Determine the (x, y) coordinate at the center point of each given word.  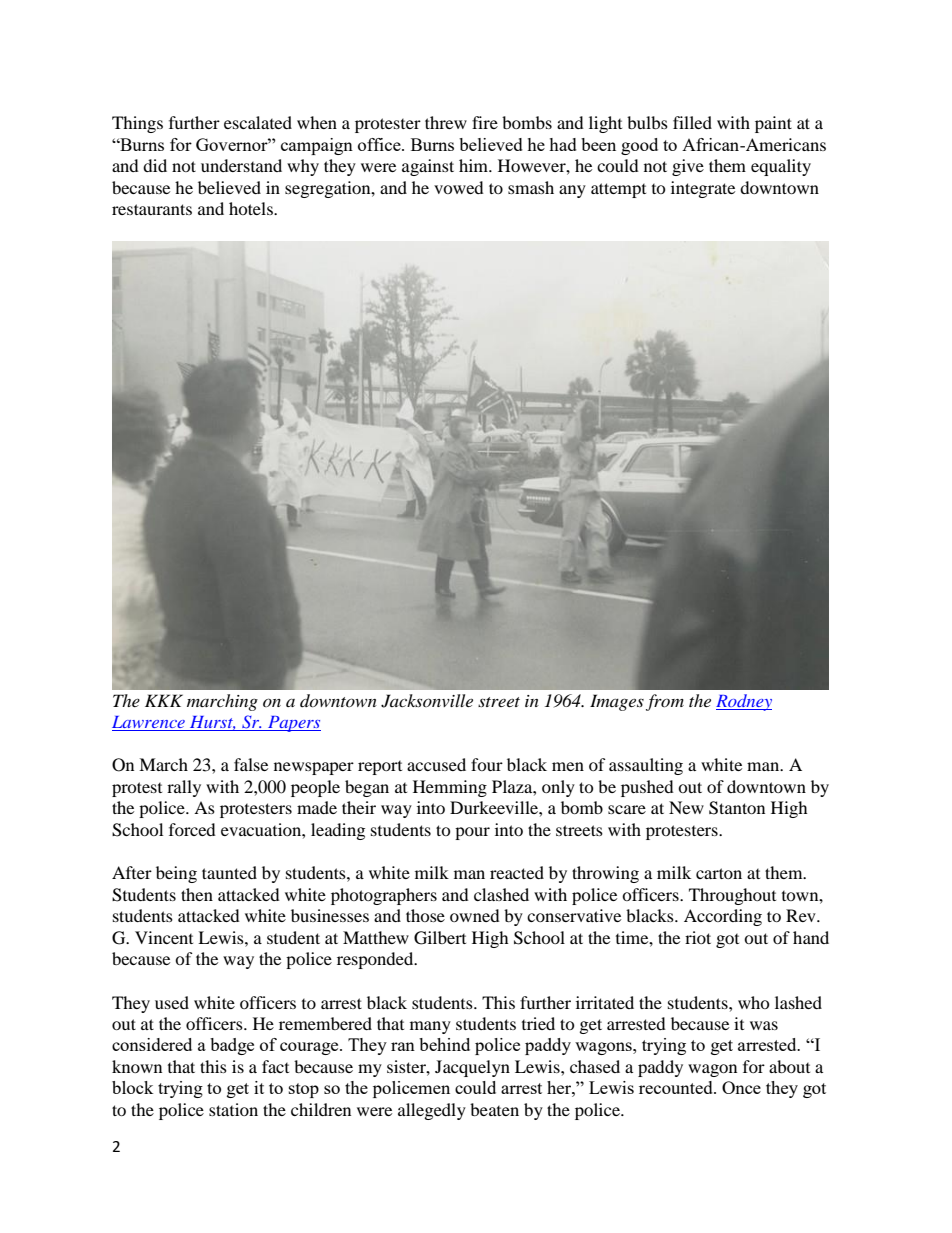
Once (741, 1087)
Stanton (737, 808)
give (688, 167)
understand (241, 165)
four (487, 764)
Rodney (744, 702)
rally (184, 788)
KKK (164, 700)
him (475, 165)
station (233, 1109)
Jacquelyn (472, 1068)
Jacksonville (427, 701)
